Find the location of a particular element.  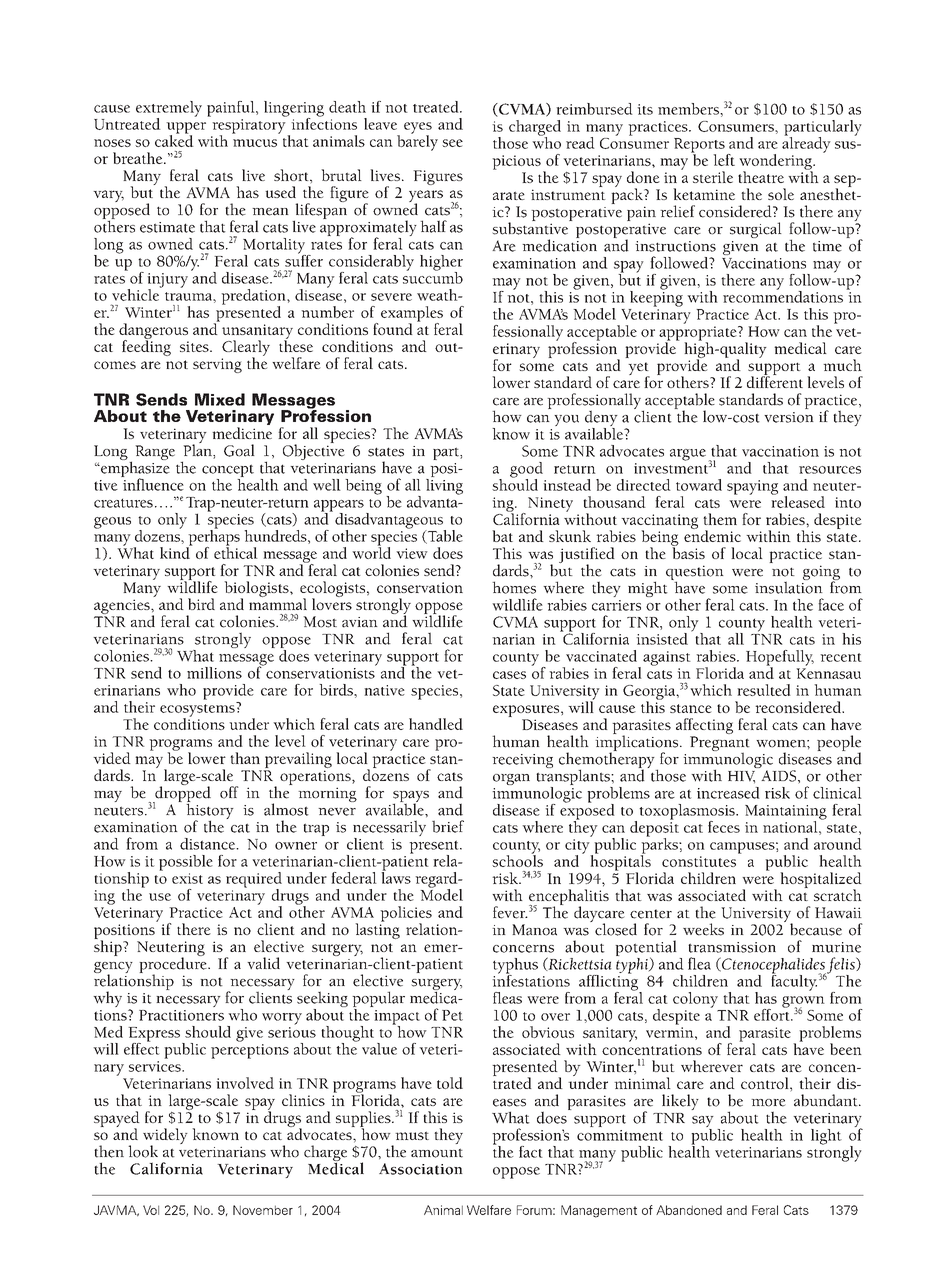

Hopefully is located at coordinates (780, 659).
